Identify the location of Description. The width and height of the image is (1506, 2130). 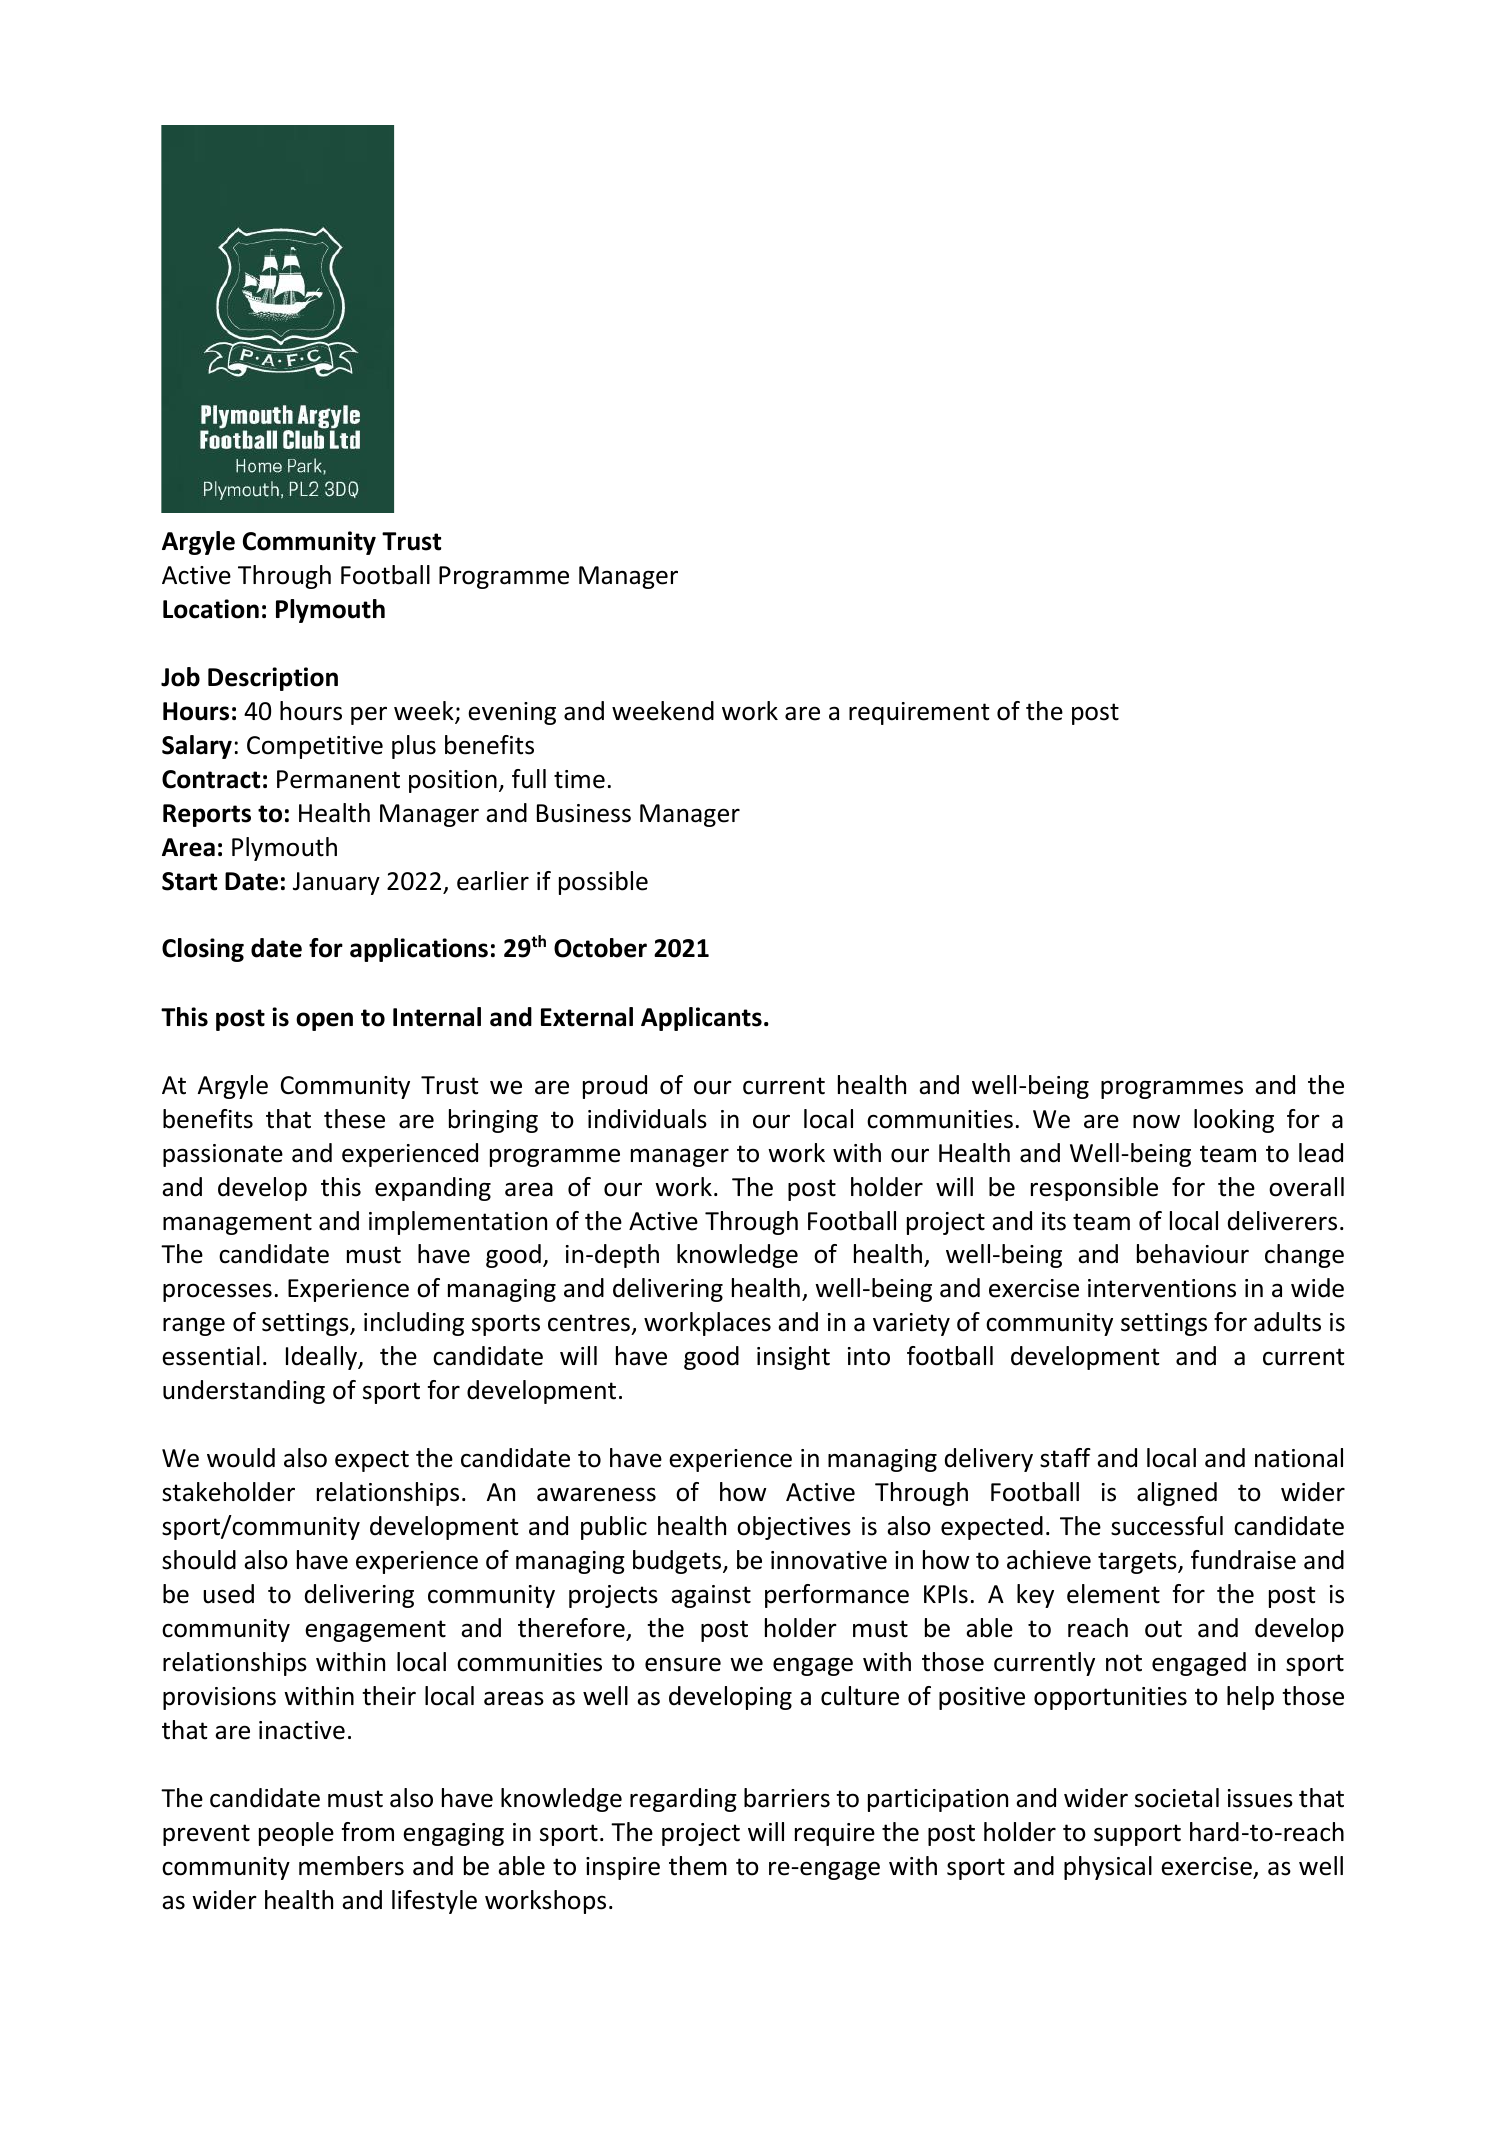
(273, 679).
